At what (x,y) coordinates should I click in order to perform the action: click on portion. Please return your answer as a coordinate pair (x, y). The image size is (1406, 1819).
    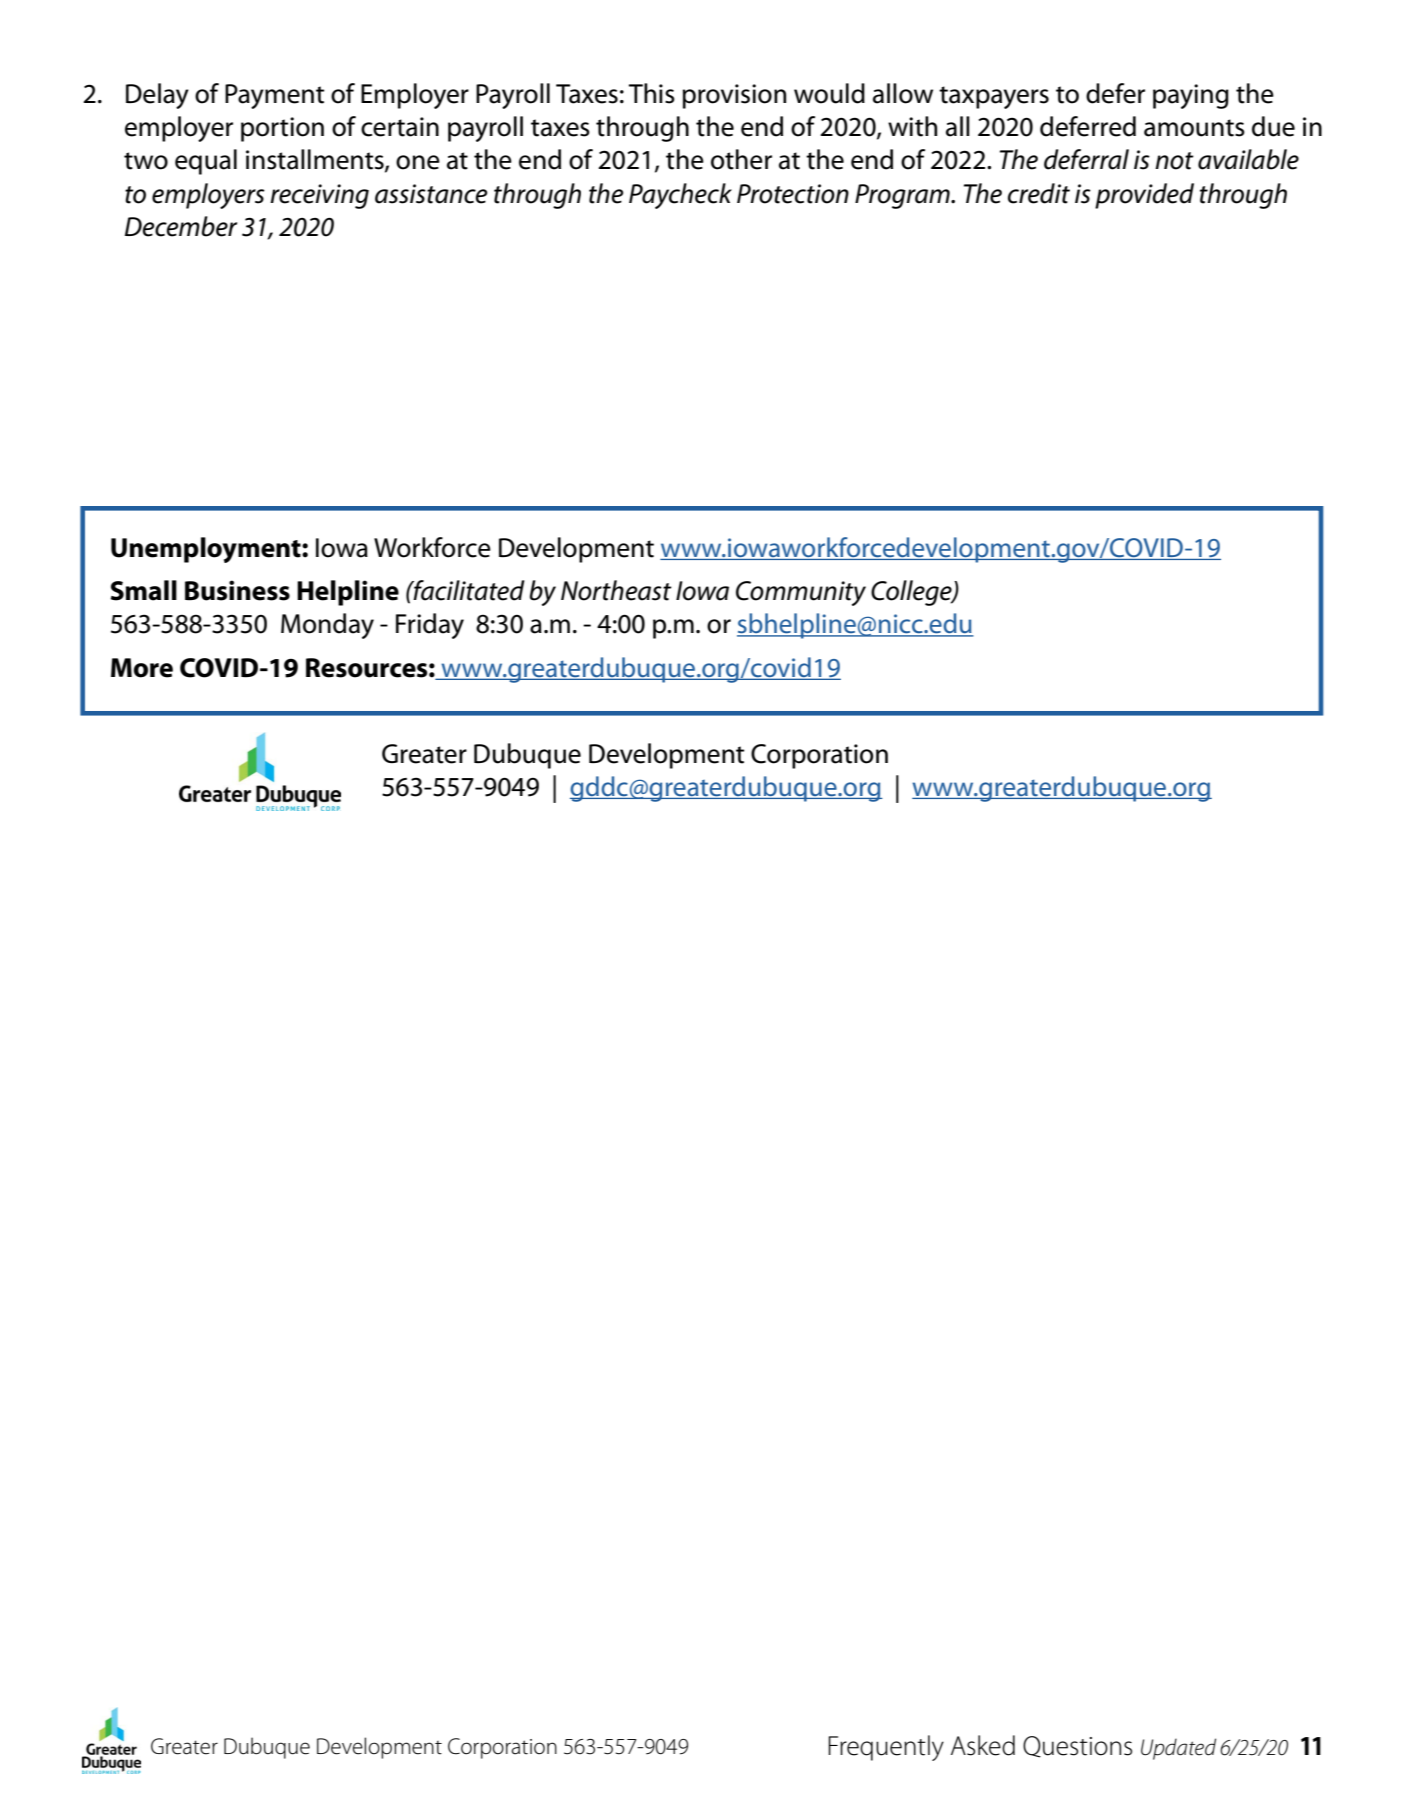
    Looking at the image, I should click on (282, 129).
